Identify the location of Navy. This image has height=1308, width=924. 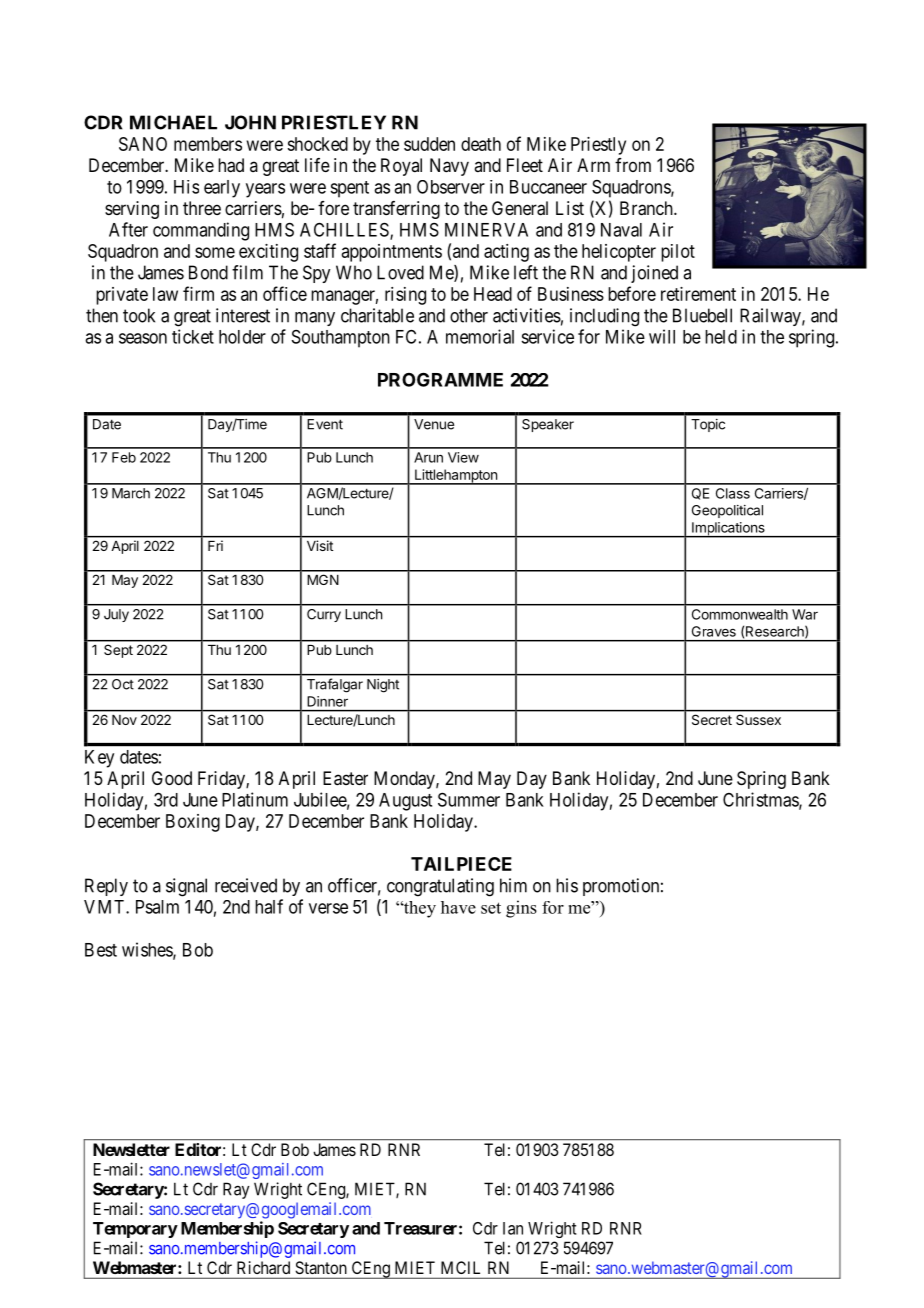
(449, 167).
